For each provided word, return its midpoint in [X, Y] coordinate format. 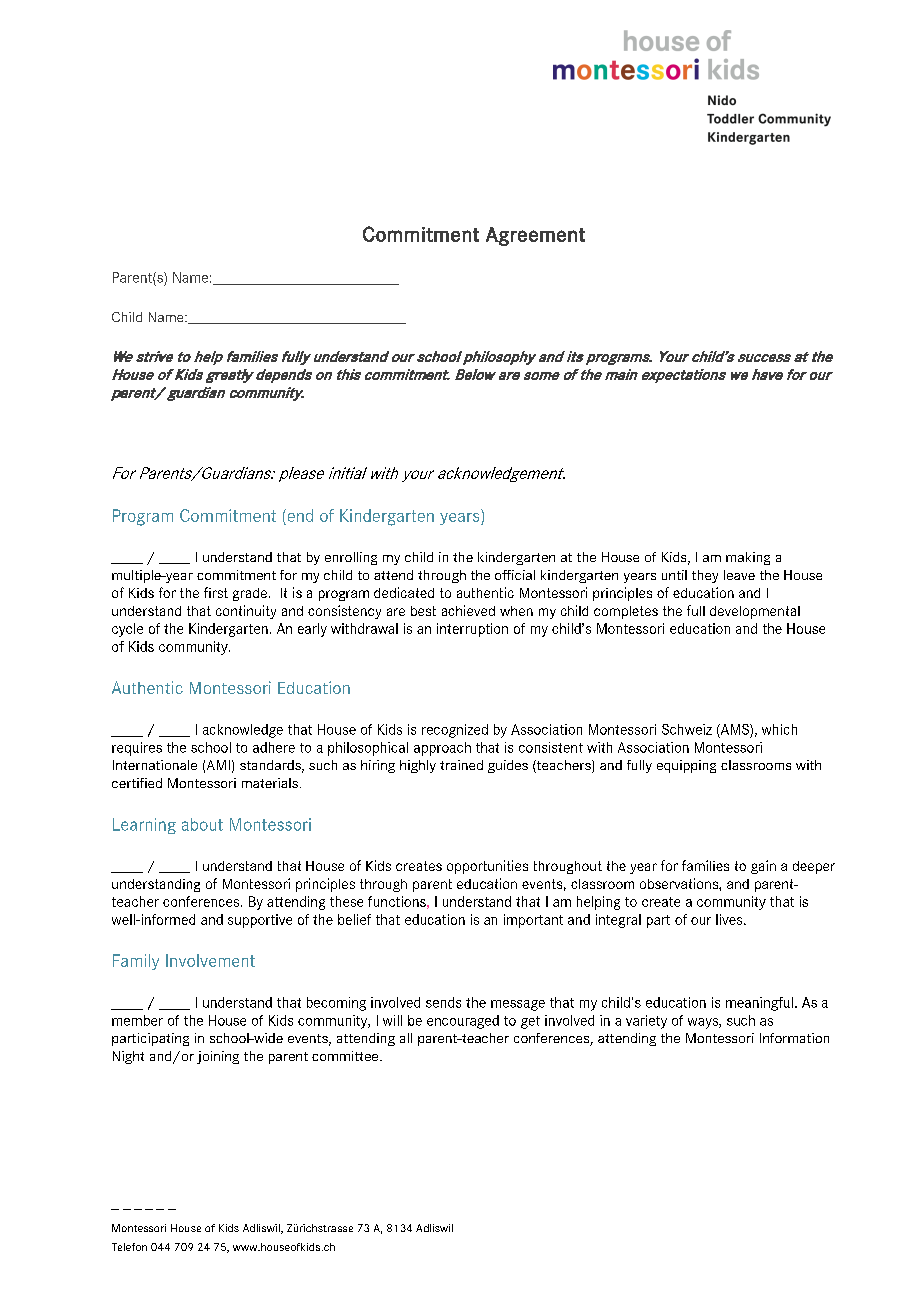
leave [739, 575]
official [515, 575]
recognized [455, 731]
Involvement [210, 960]
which [779, 729]
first [216, 592]
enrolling [351, 558]
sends [443, 1002]
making [748, 558]
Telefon [129, 1247]
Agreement [535, 236]
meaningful [759, 1004]
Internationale [155, 765]
